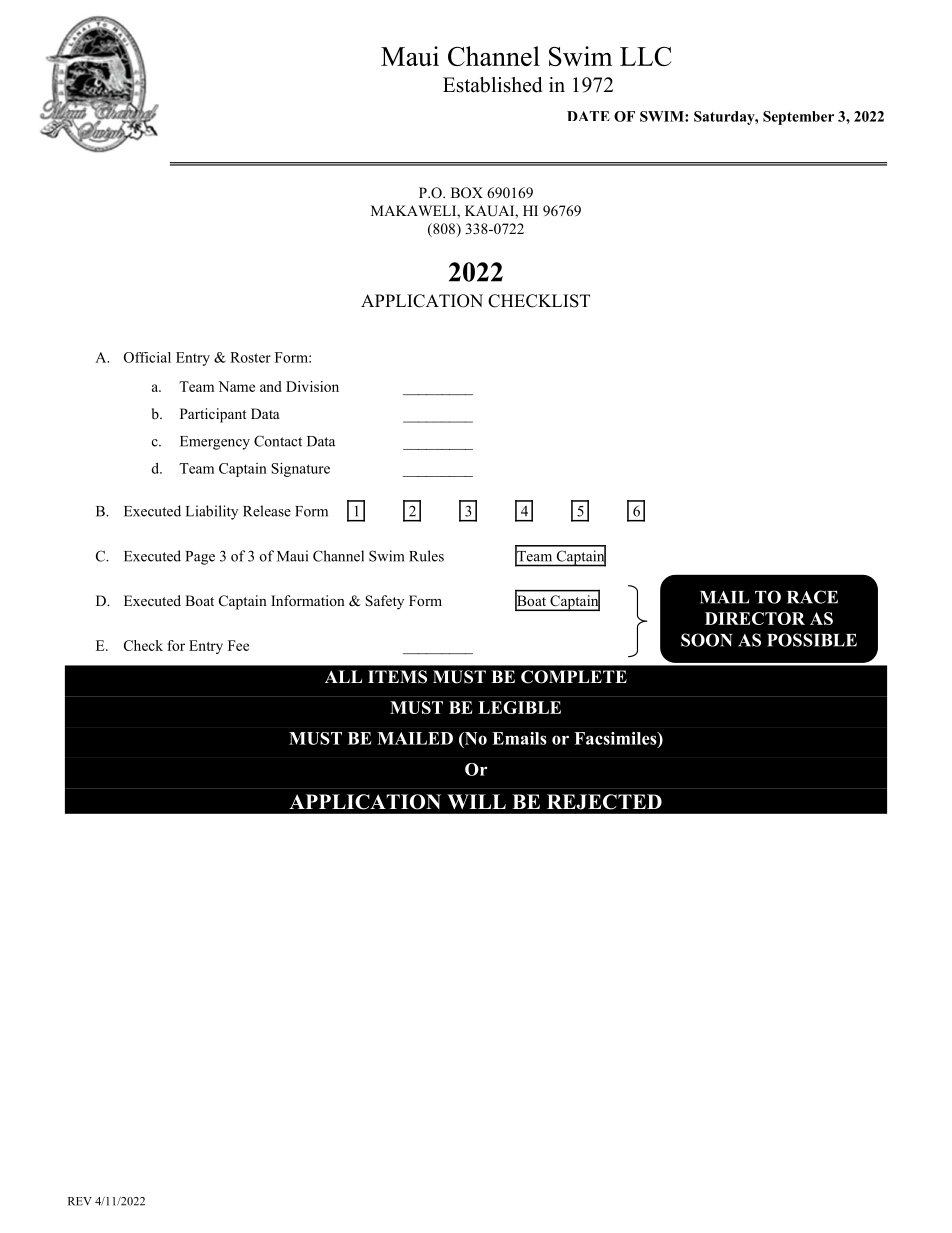 The image size is (952, 1233). Describe the element at coordinates (812, 597) in the screenshot. I see `RACE` at that location.
